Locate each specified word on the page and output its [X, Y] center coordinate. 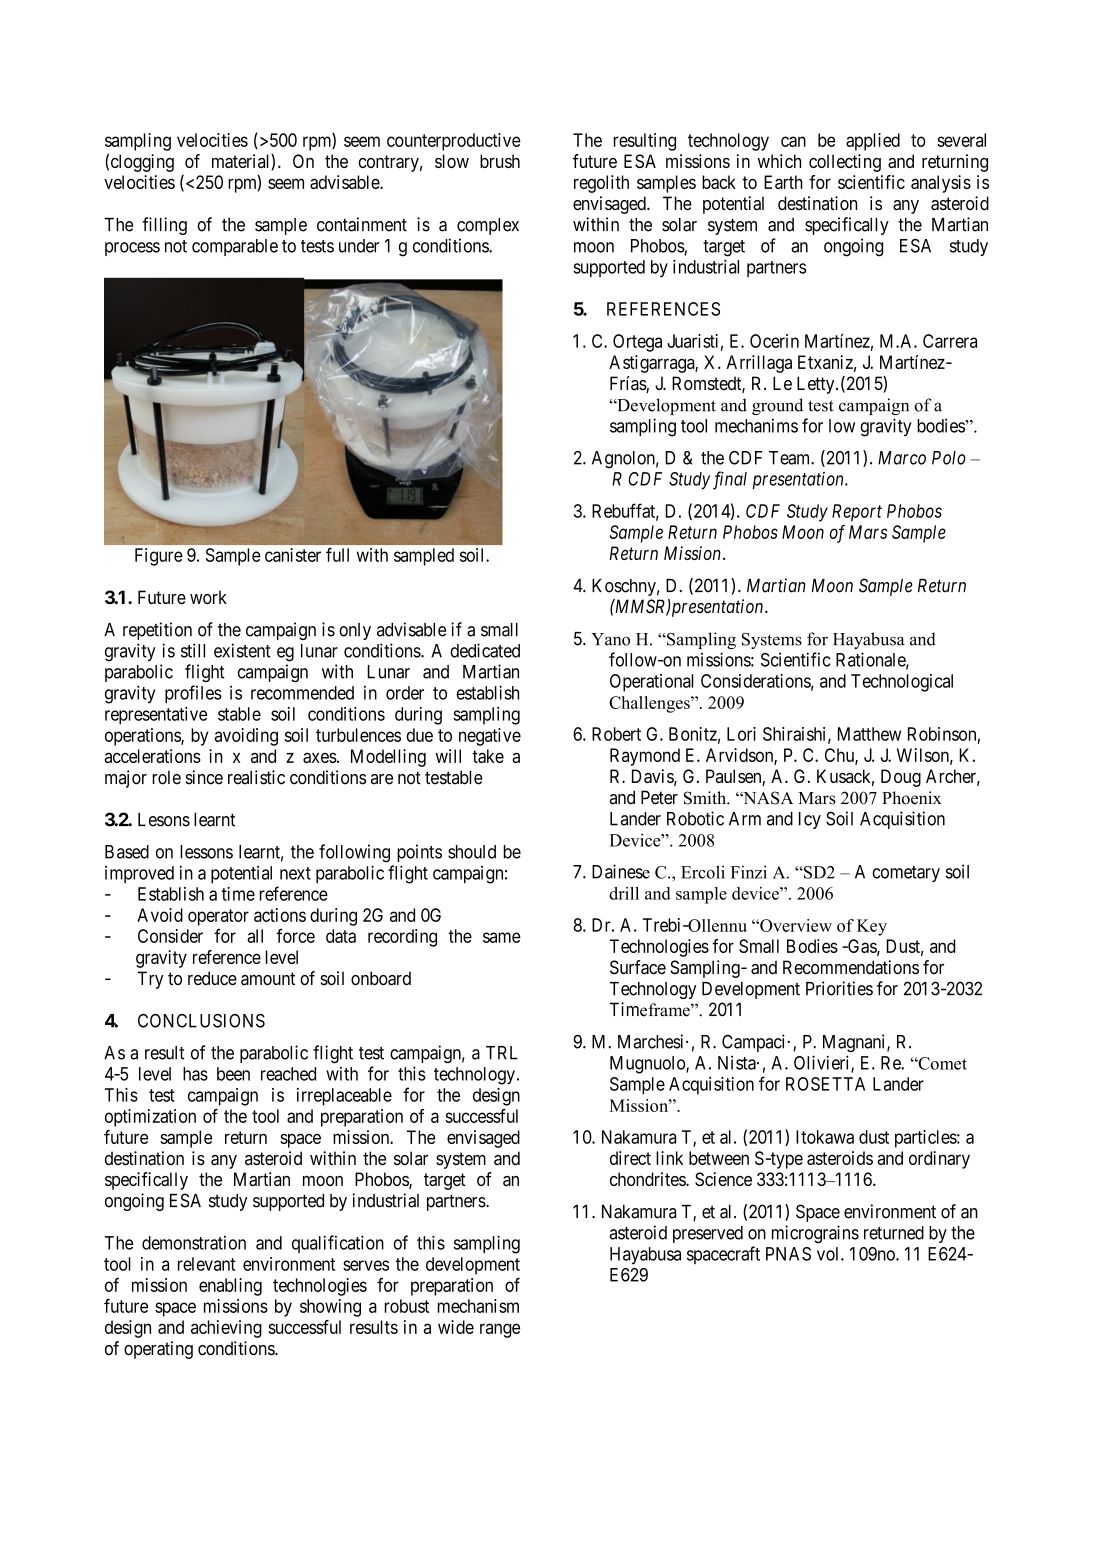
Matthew [869, 734]
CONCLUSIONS [201, 1021]
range [500, 1330]
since [204, 777]
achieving [226, 1329]
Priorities [839, 988]
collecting [845, 163]
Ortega [637, 343]
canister [293, 555]
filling [164, 226]
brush [500, 161]
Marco [902, 458]
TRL [502, 1053]
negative [490, 737]
